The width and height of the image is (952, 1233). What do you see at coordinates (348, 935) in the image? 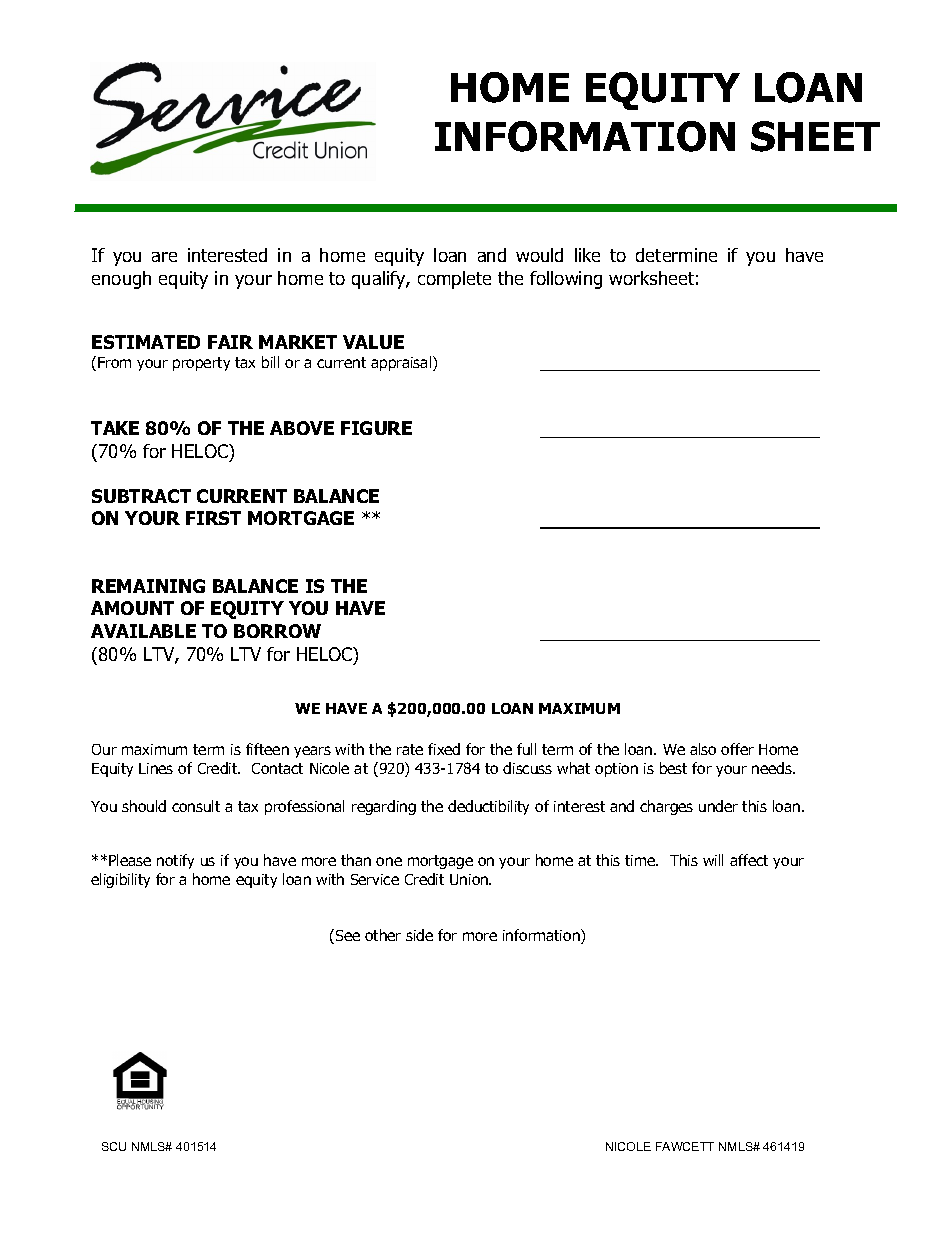
I see `See` at bounding box center [348, 935].
